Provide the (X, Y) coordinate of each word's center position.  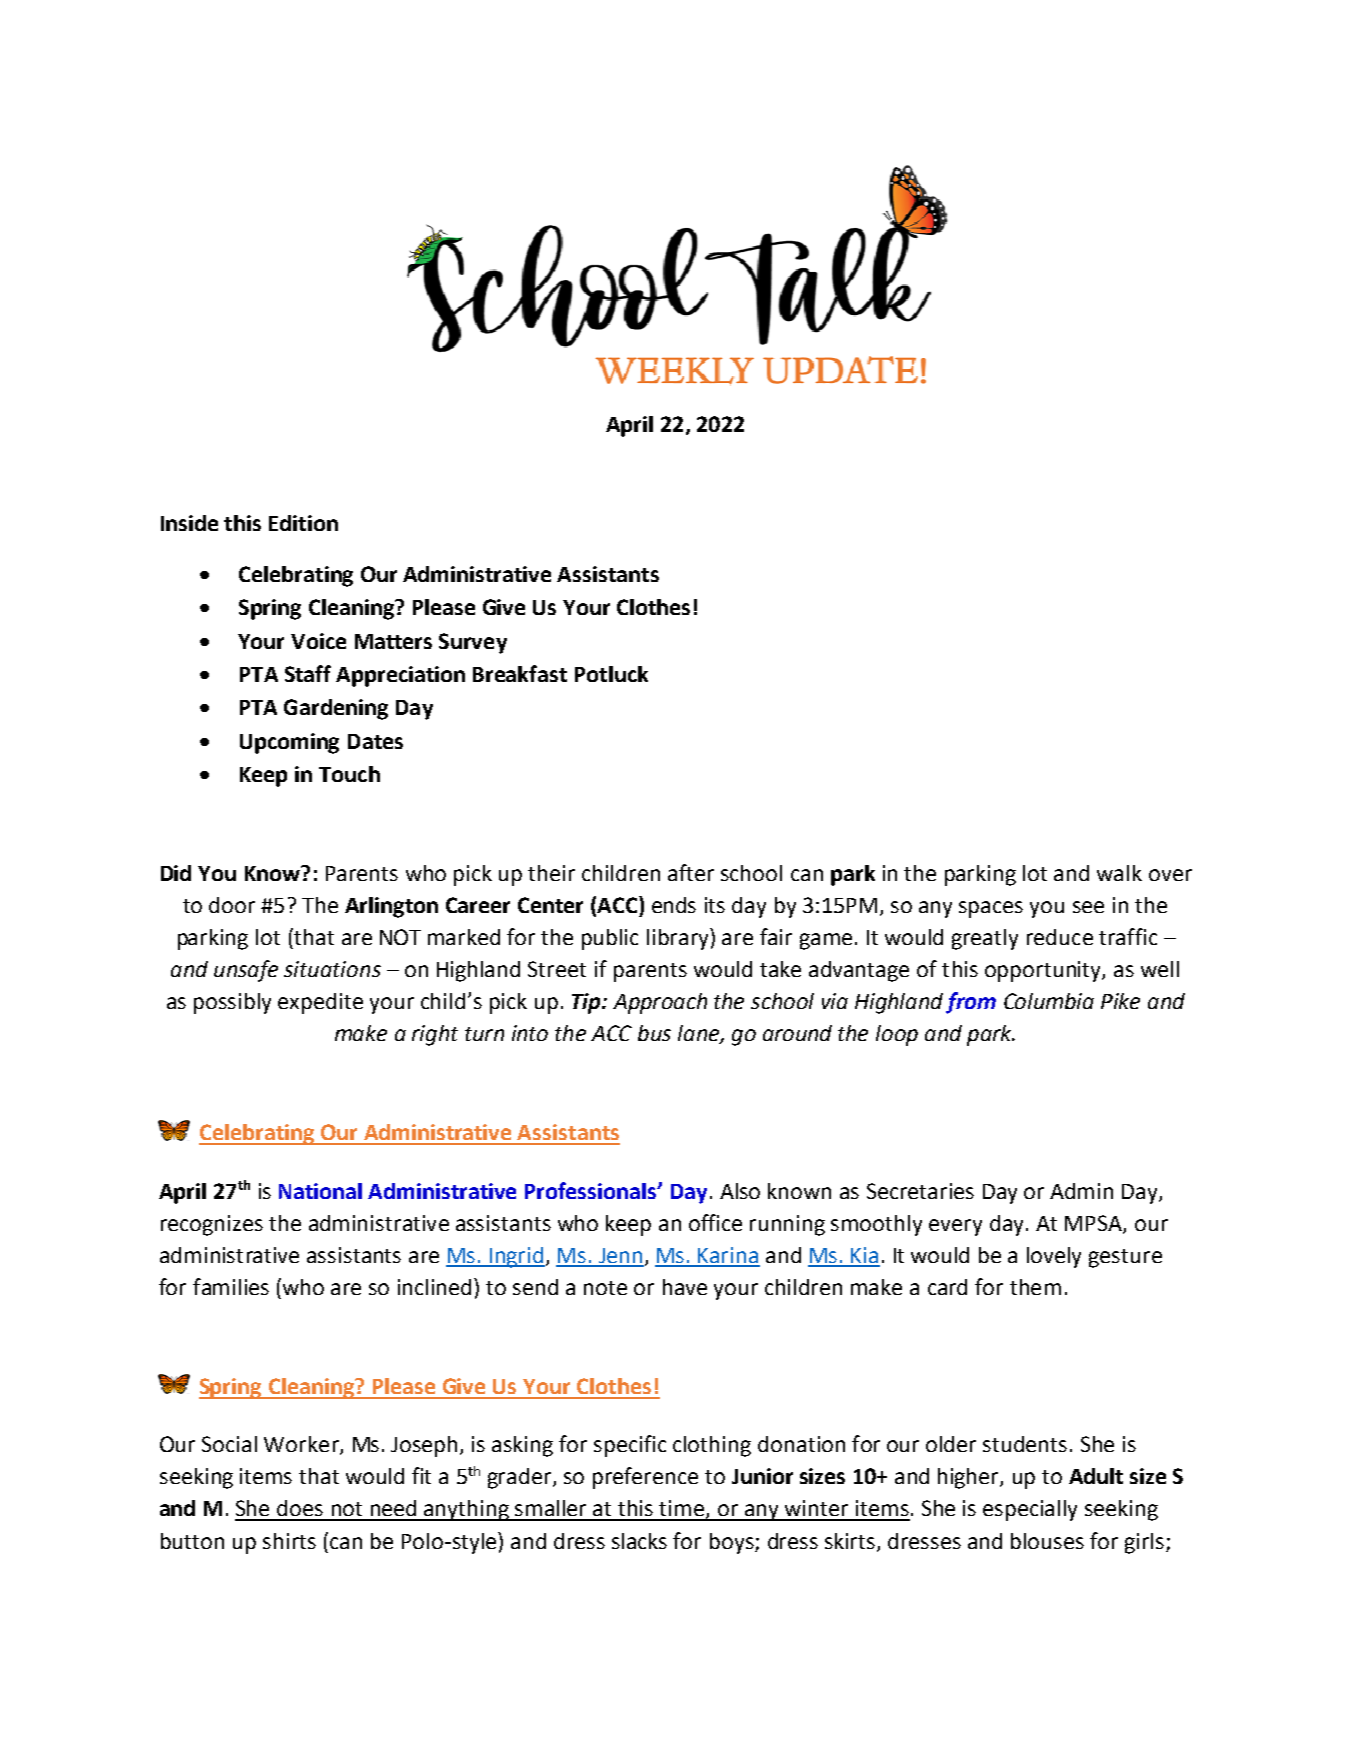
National (320, 1191)
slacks (639, 1541)
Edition (303, 523)
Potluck (611, 674)
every (955, 1227)
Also (740, 1191)
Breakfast (520, 673)
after (691, 872)
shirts (289, 1541)
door (232, 905)
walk (1119, 873)
